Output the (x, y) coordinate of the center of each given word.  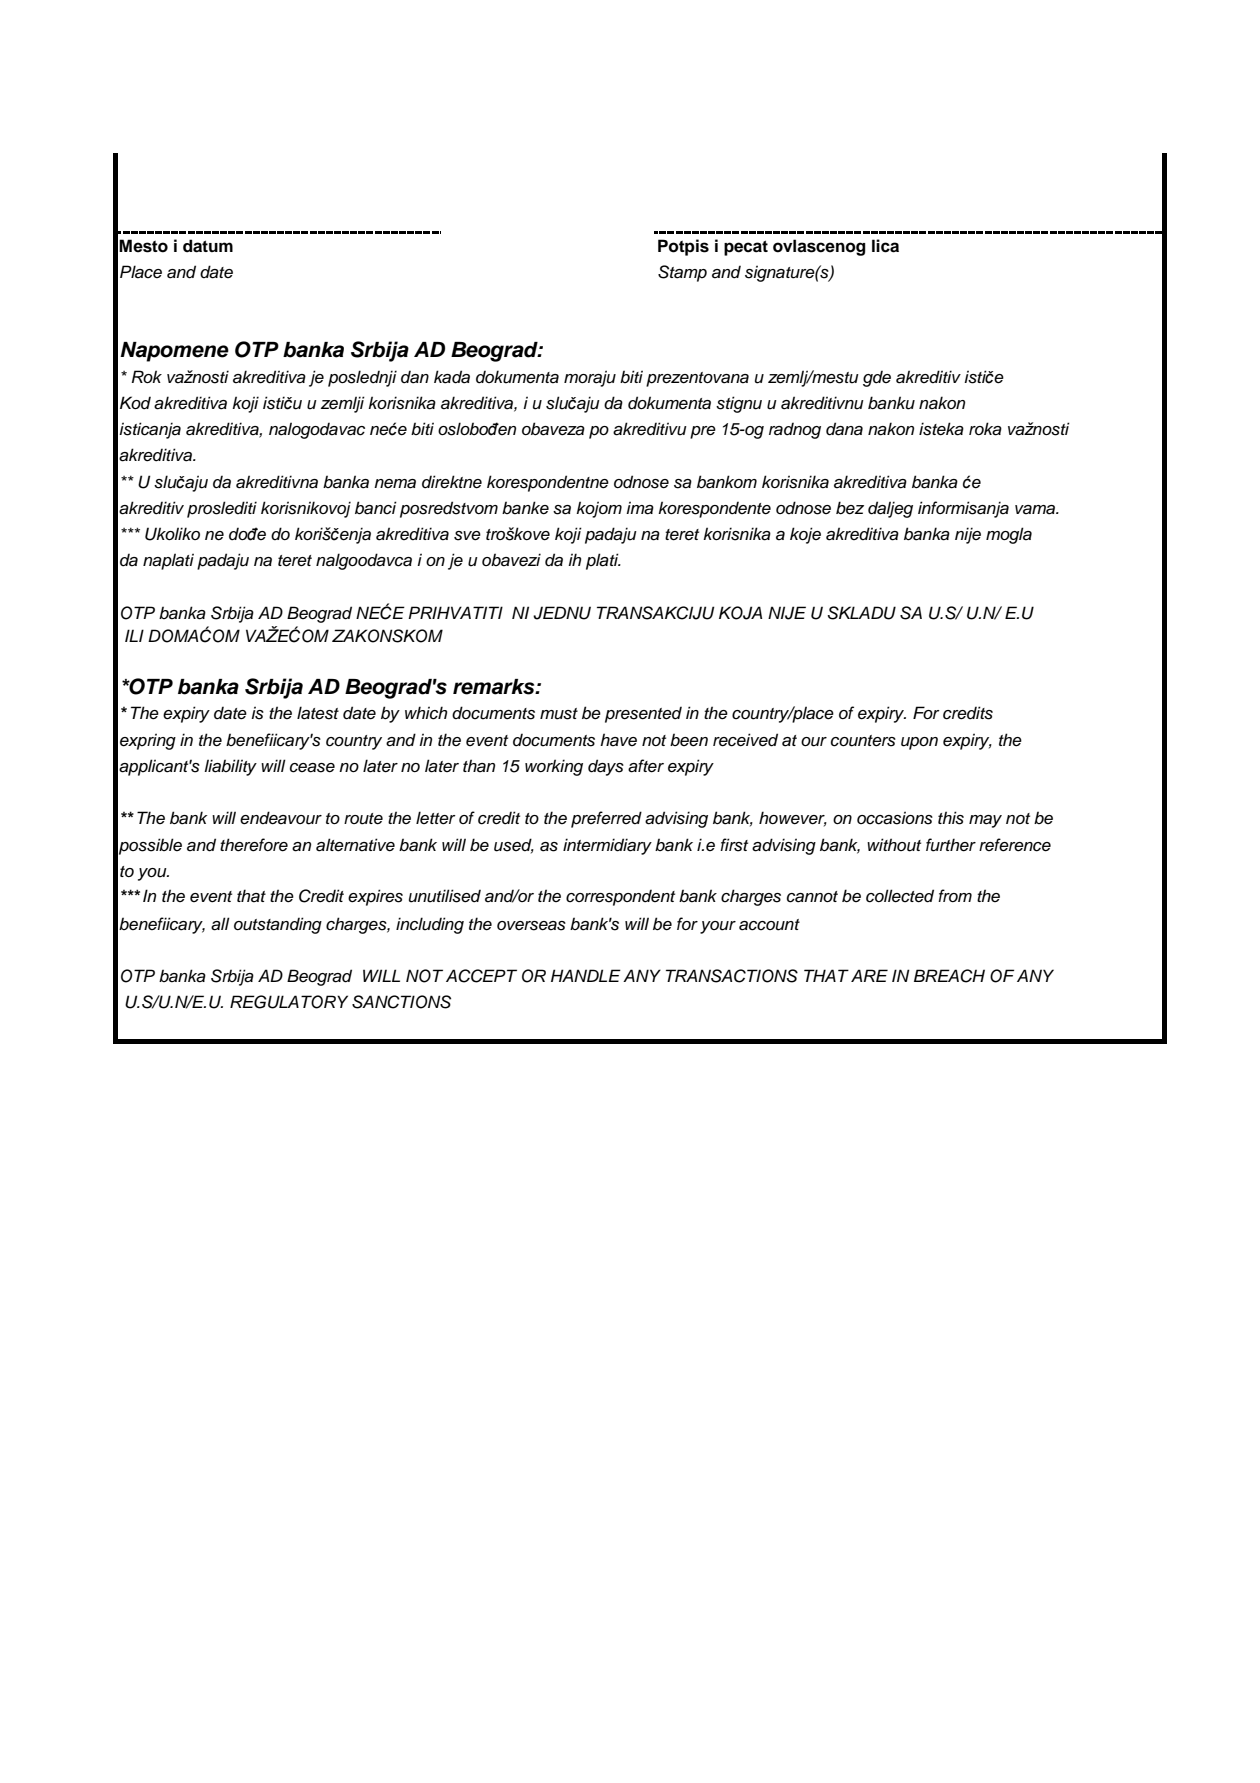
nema (395, 484)
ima (640, 508)
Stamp (682, 273)
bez (850, 508)
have (618, 740)
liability (230, 767)
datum (208, 246)
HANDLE (586, 975)
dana (844, 429)
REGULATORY (289, 1002)
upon (919, 743)
